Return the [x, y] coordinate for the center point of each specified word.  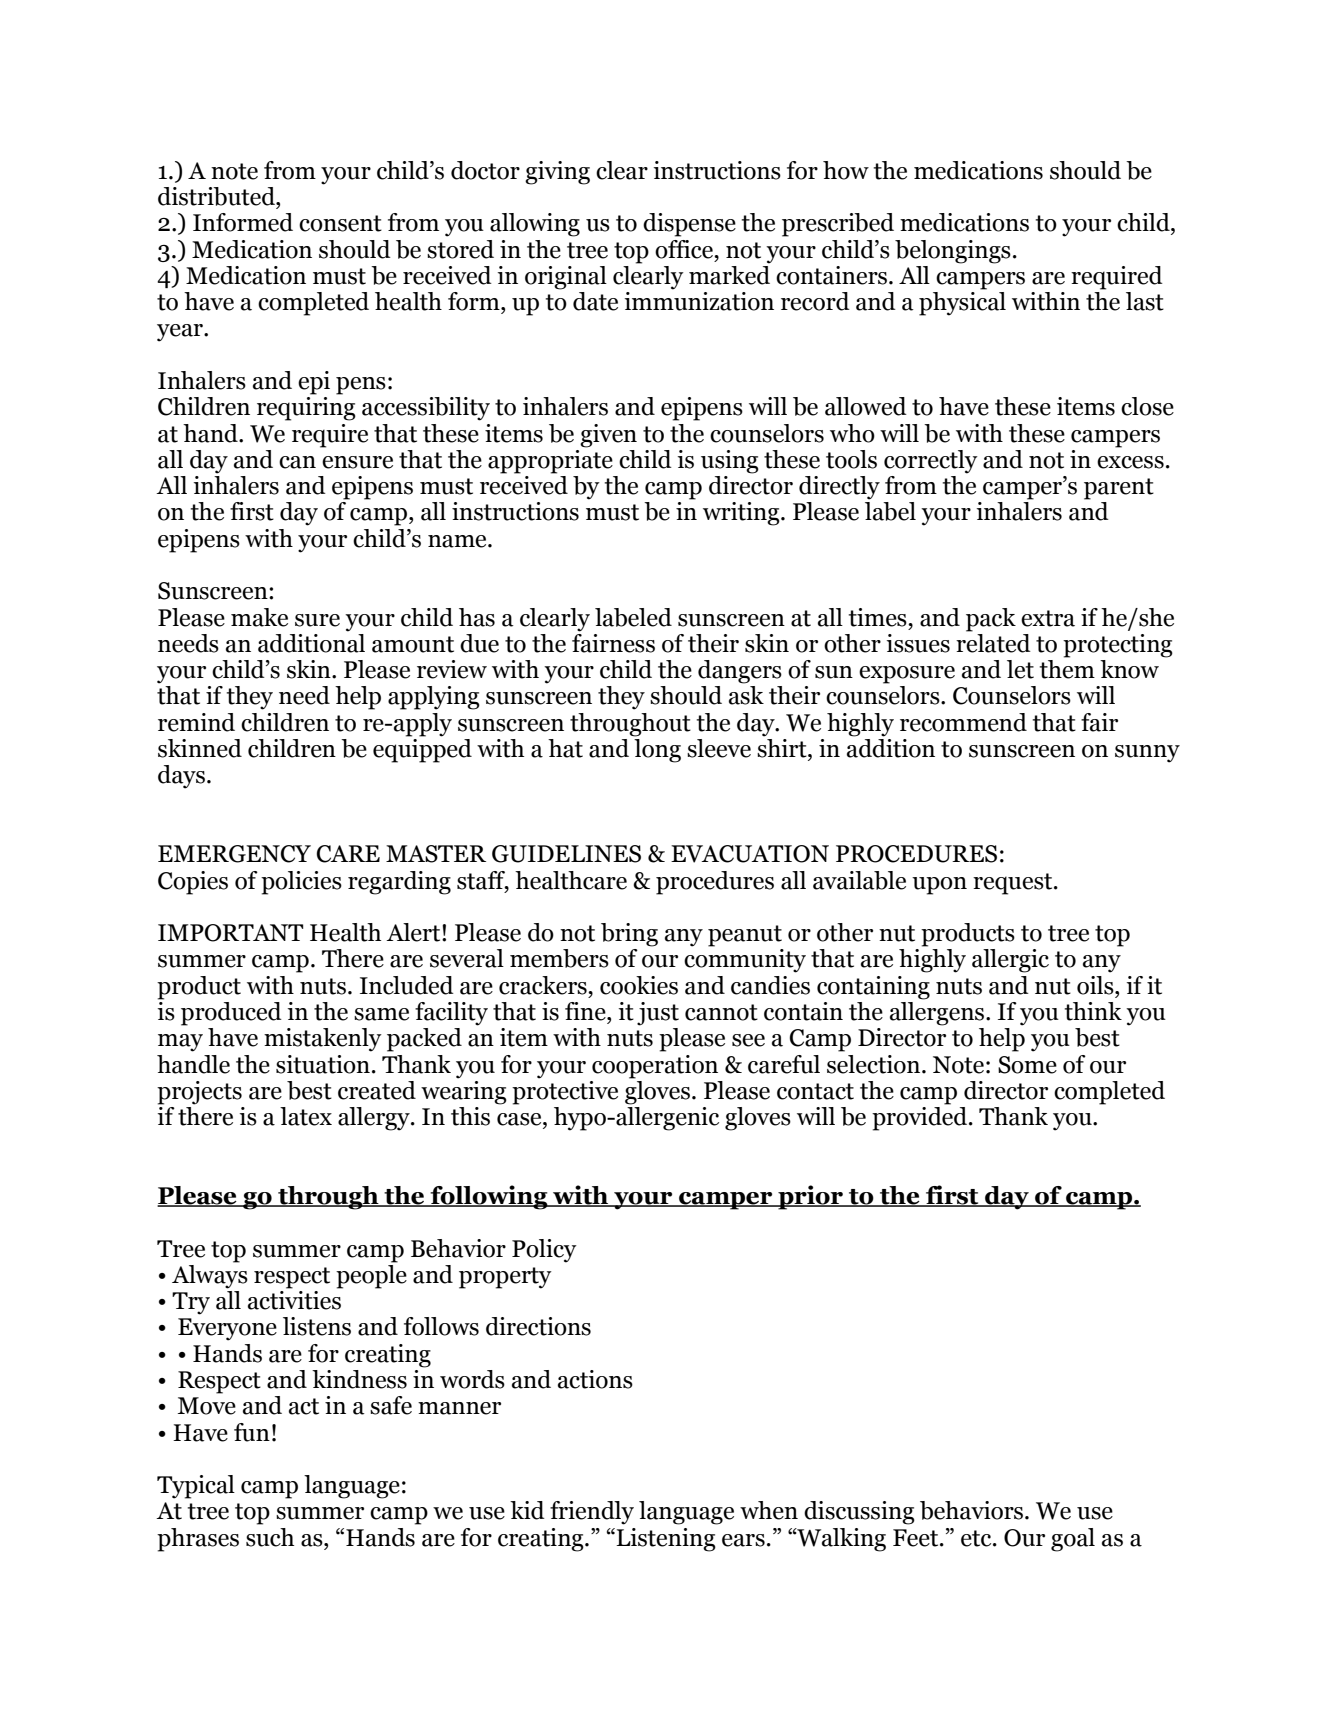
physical [962, 302]
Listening [666, 1540]
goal [1073, 1540]
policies [301, 883]
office [685, 249]
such [270, 1537]
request [1014, 884]
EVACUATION [750, 854]
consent [340, 223]
